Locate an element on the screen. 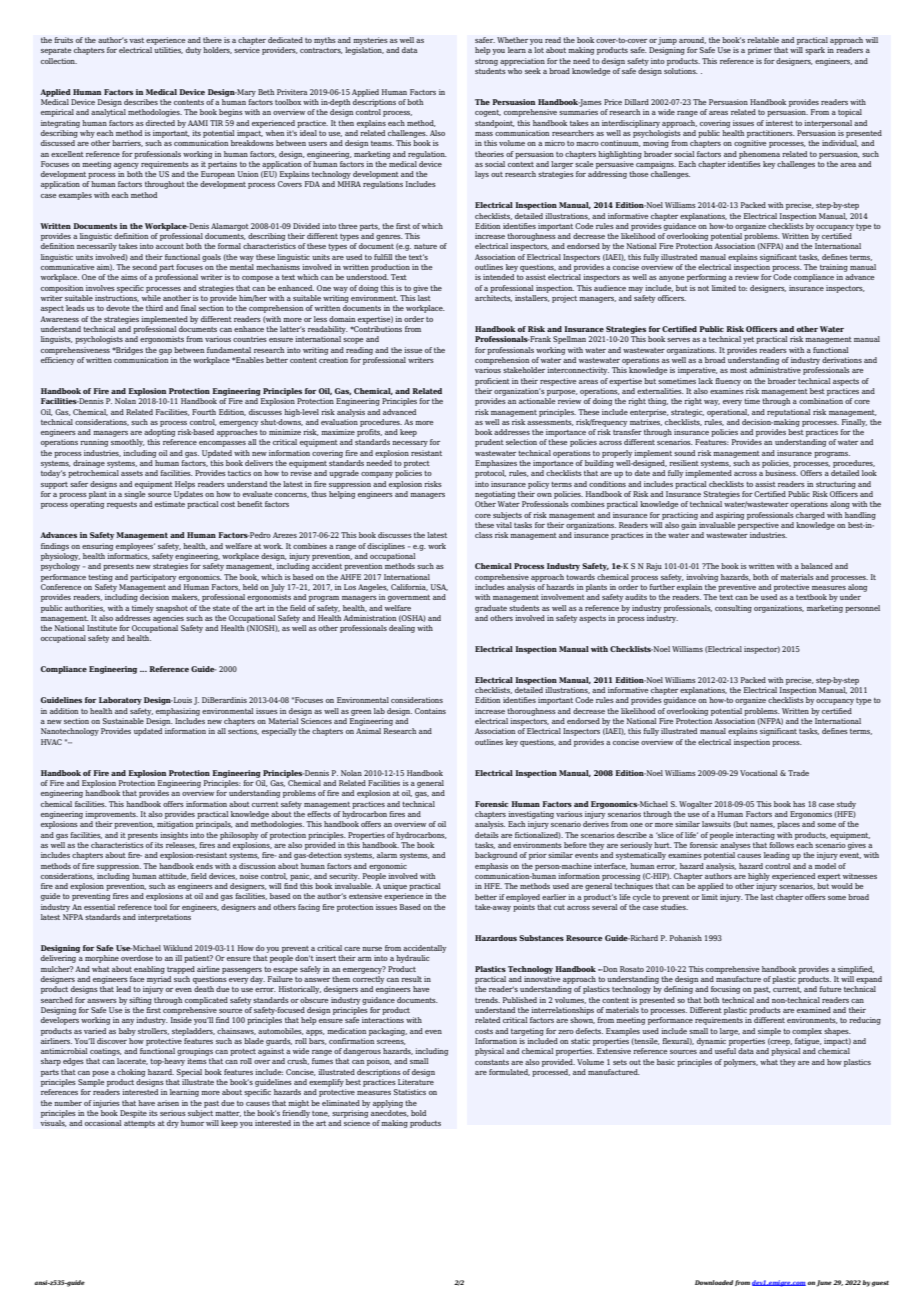 Image resolution: width=924 pixels, height=1308 pixels. attitude is located at coordinates (174, 876).
